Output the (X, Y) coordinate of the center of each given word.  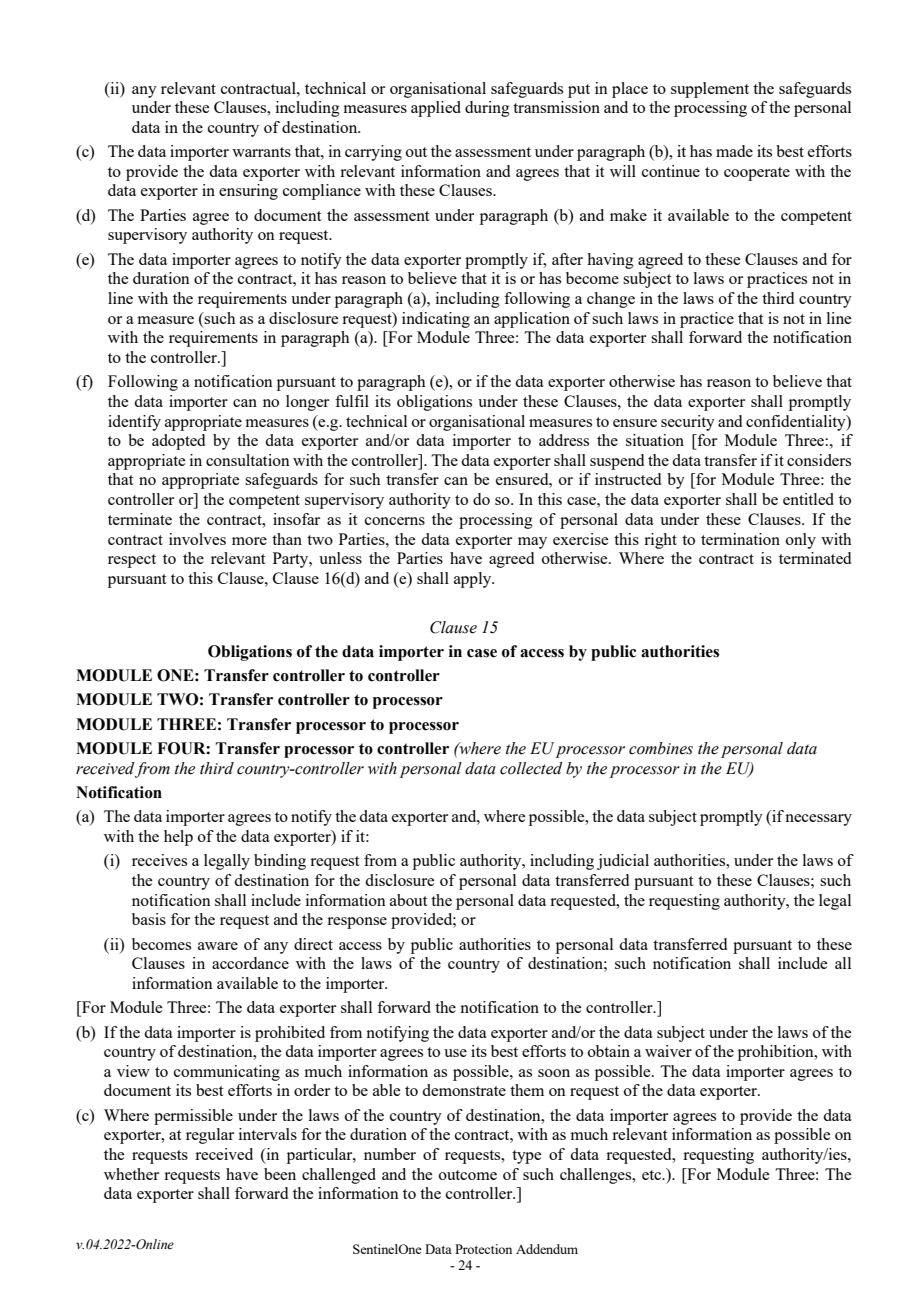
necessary (818, 820)
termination (740, 539)
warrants (261, 152)
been (280, 1174)
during (487, 109)
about (408, 900)
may (532, 543)
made (734, 151)
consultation (248, 460)
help (178, 838)
